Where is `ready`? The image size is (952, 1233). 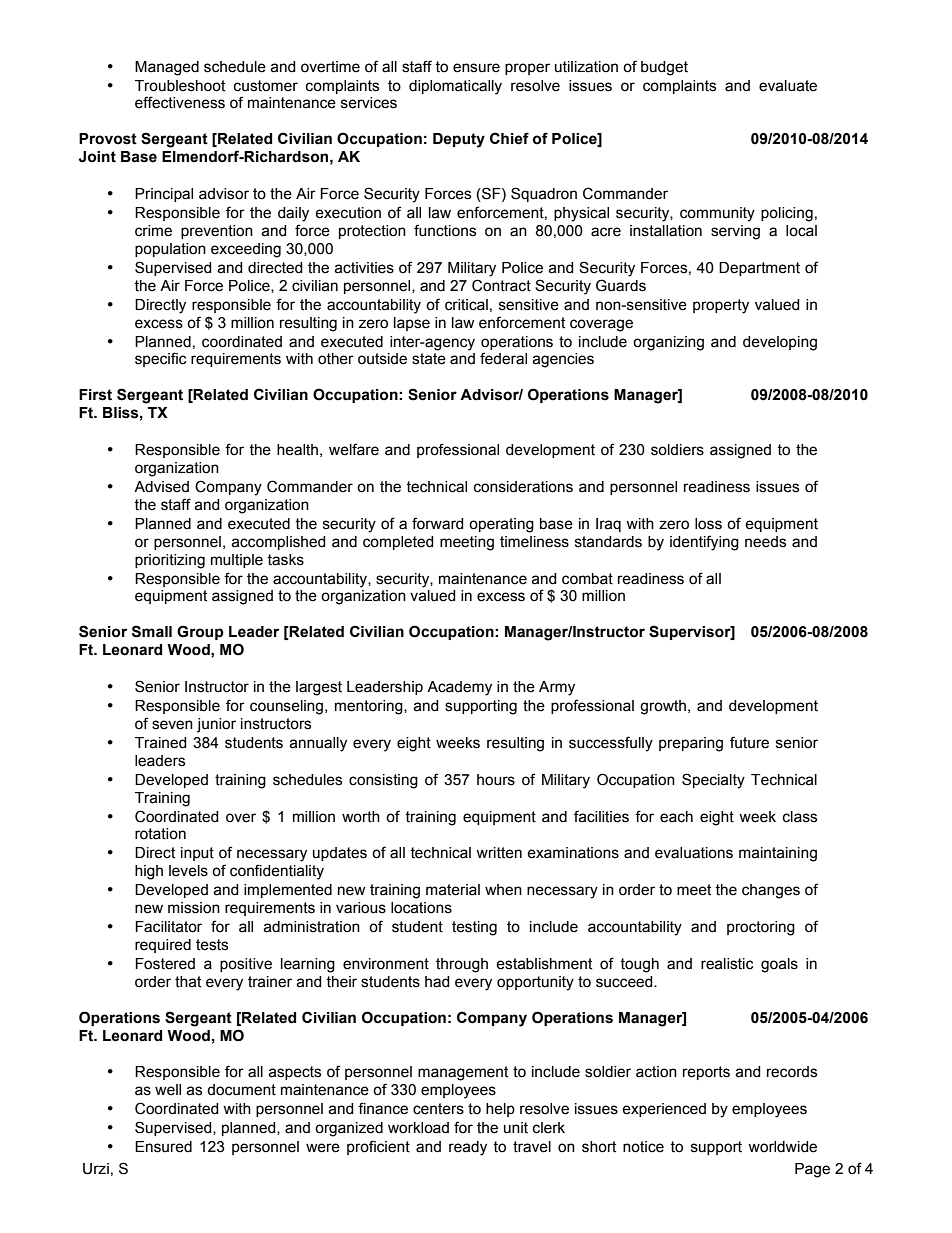 ready is located at coordinates (468, 1148).
